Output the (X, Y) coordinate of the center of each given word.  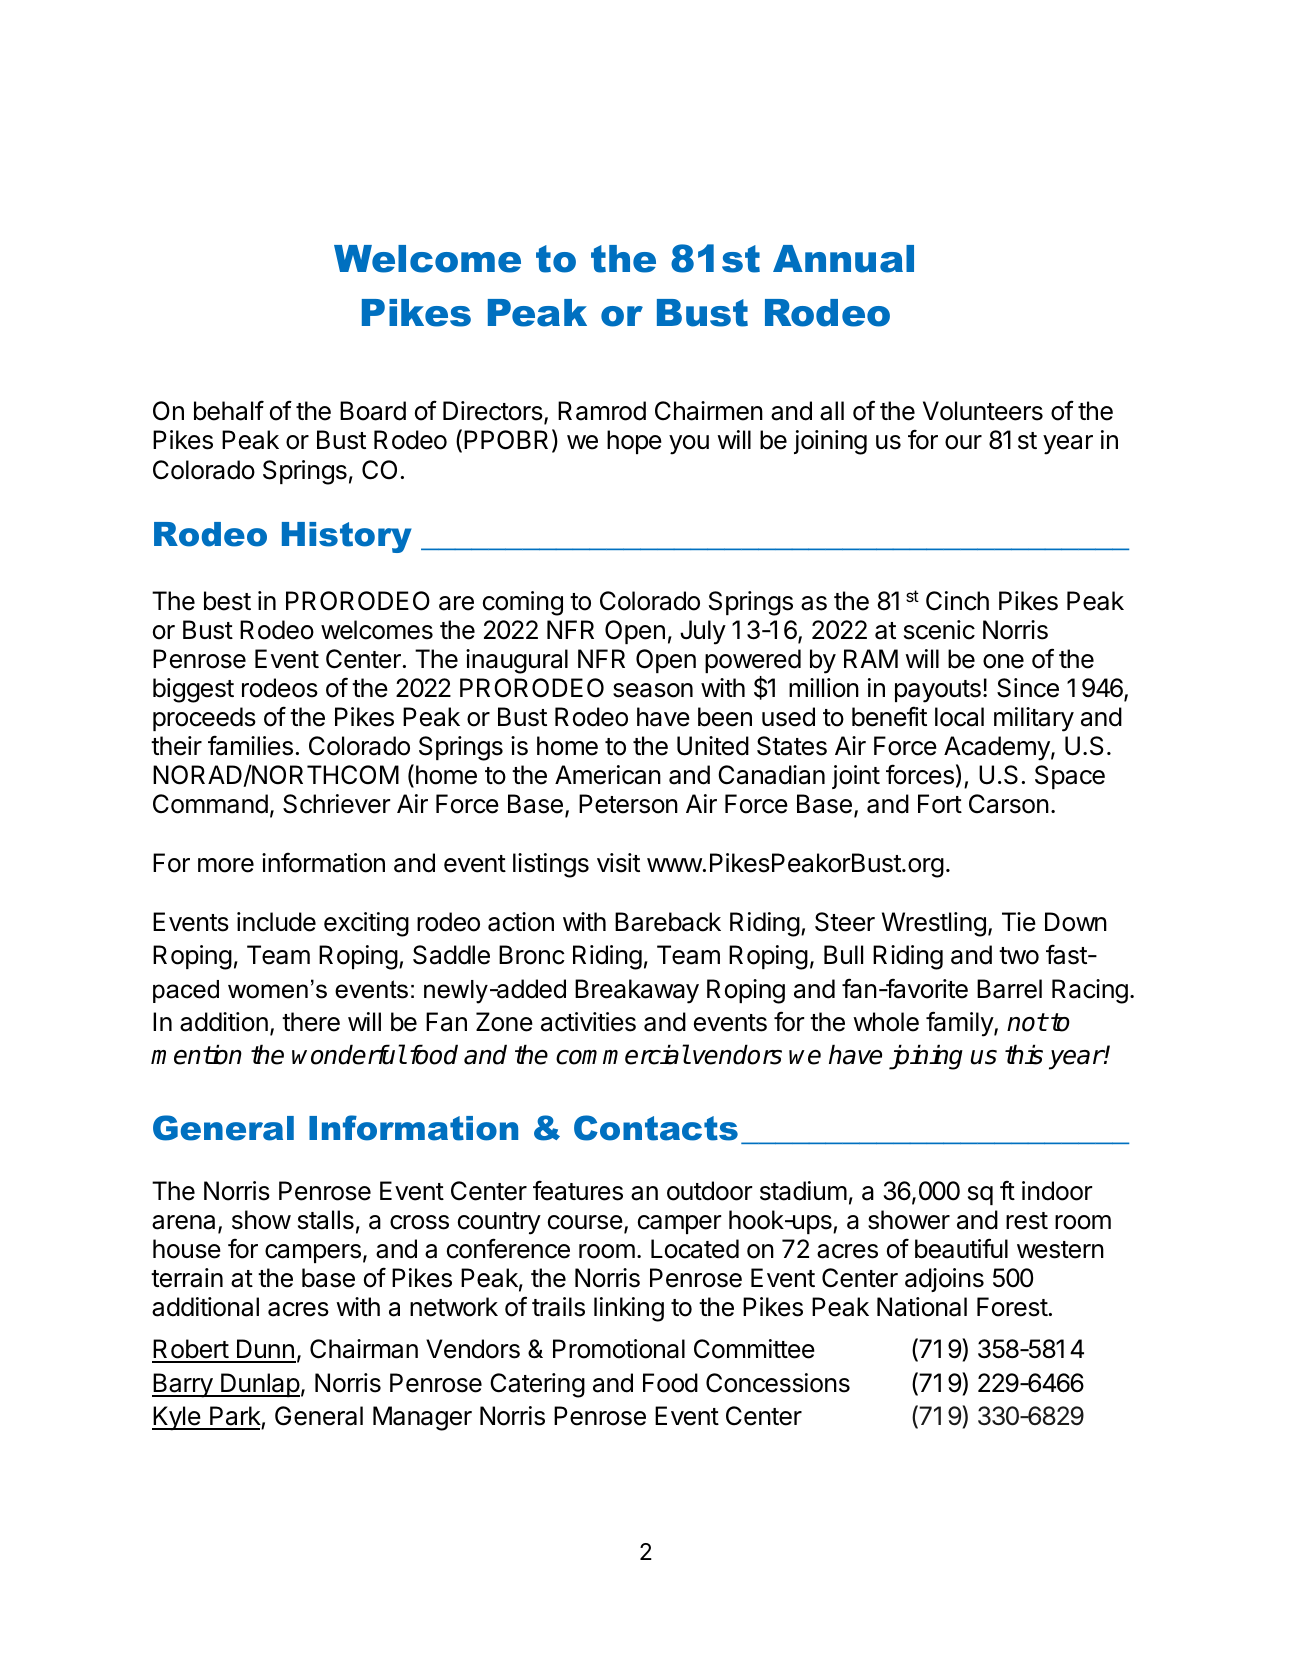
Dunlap (259, 1385)
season (653, 690)
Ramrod (602, 411)
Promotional (619, 1349)
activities (588, 1022)
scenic (939, 630)
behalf (229, 410)
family (960, 1024)
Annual (843, 259)
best (227, 601)
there (311, 1022)
